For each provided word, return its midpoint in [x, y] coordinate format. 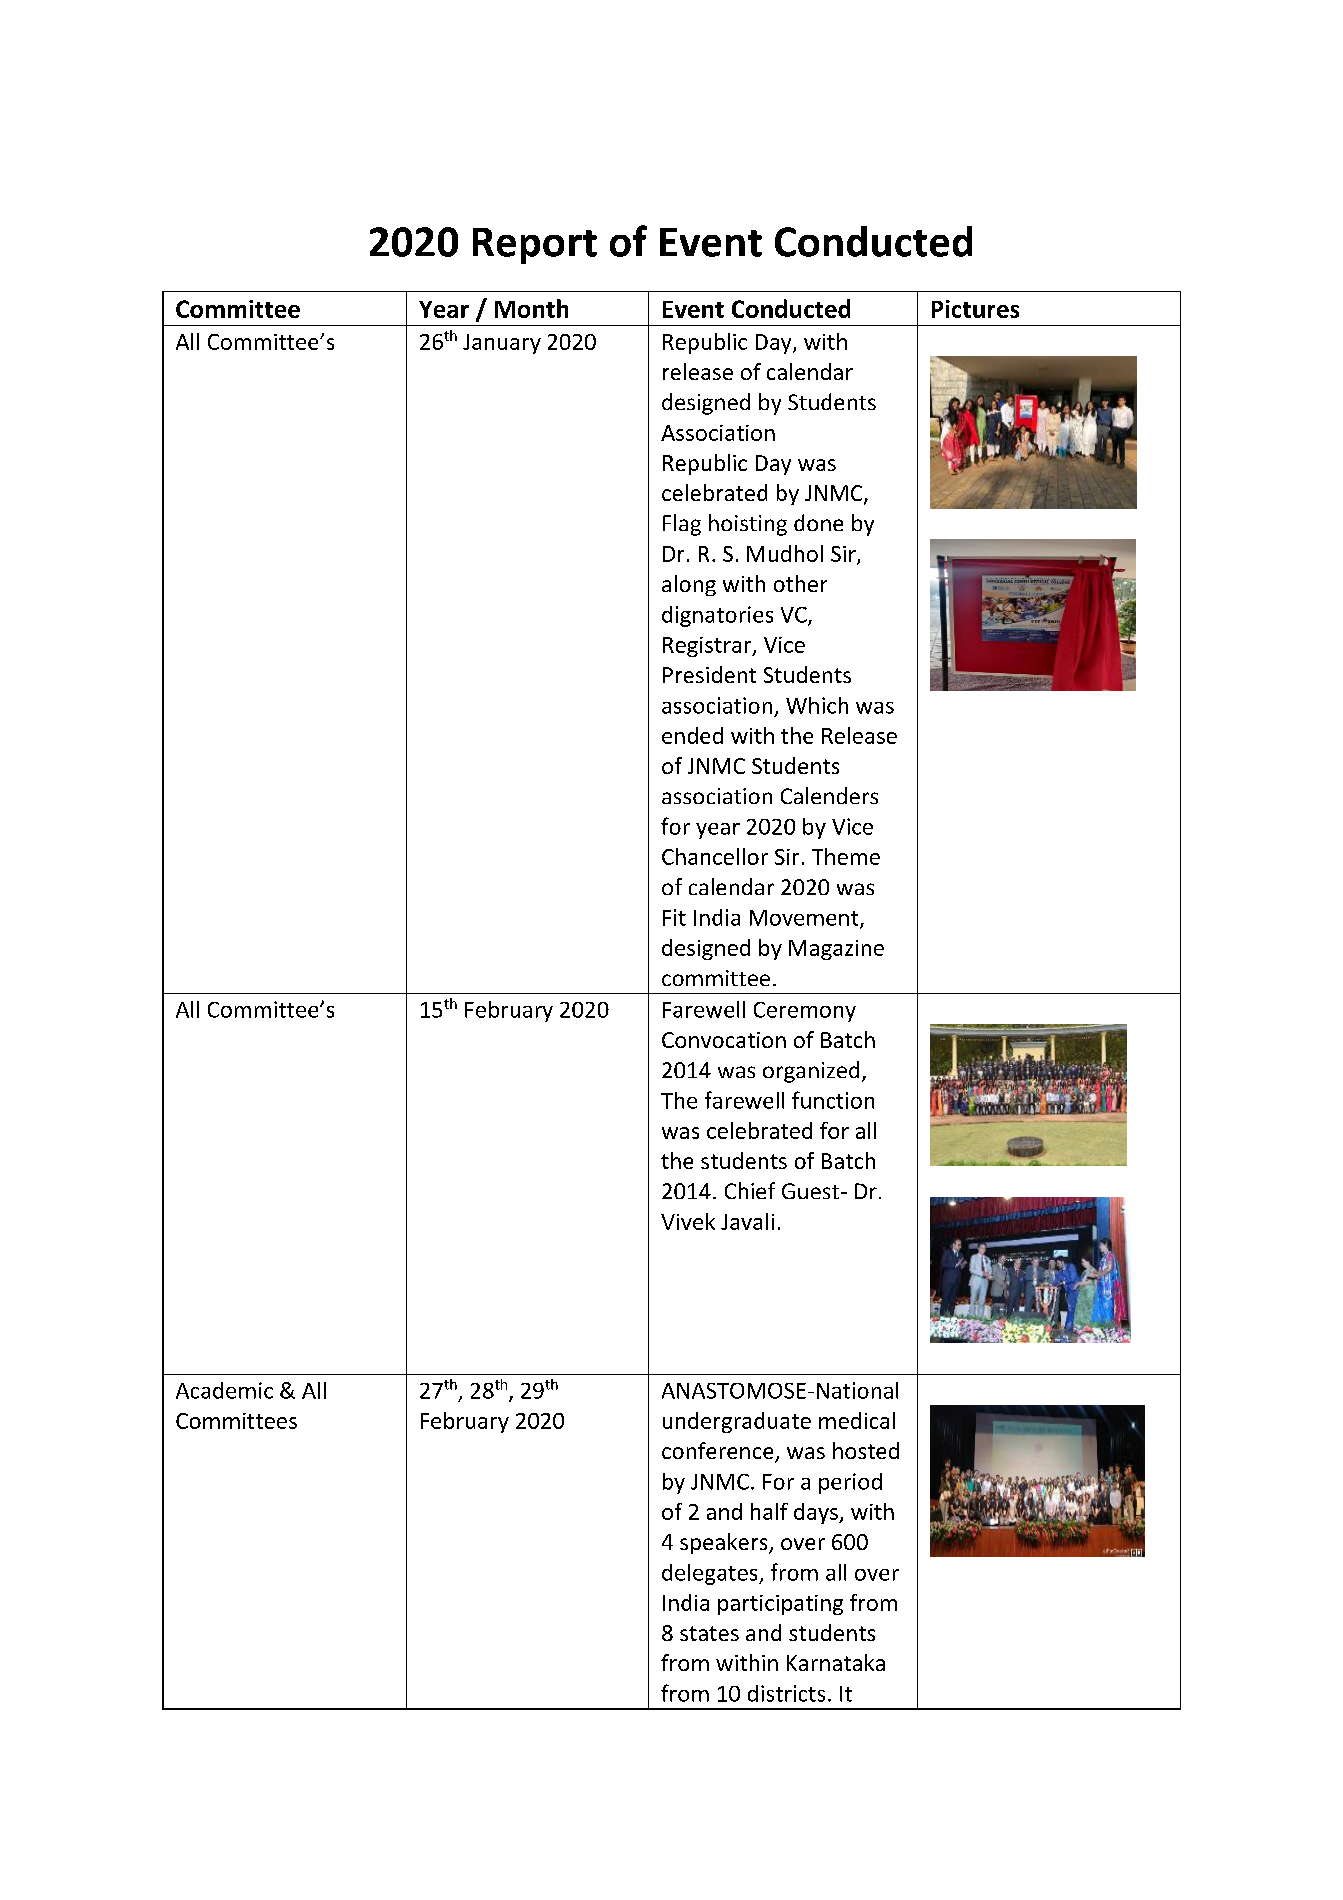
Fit [674, 917]
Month [531, 308]
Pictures [975, 309]
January [502, 344]
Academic [224, 1390]
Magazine [836, 950]
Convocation [724, 1040]
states [709, 1633]
